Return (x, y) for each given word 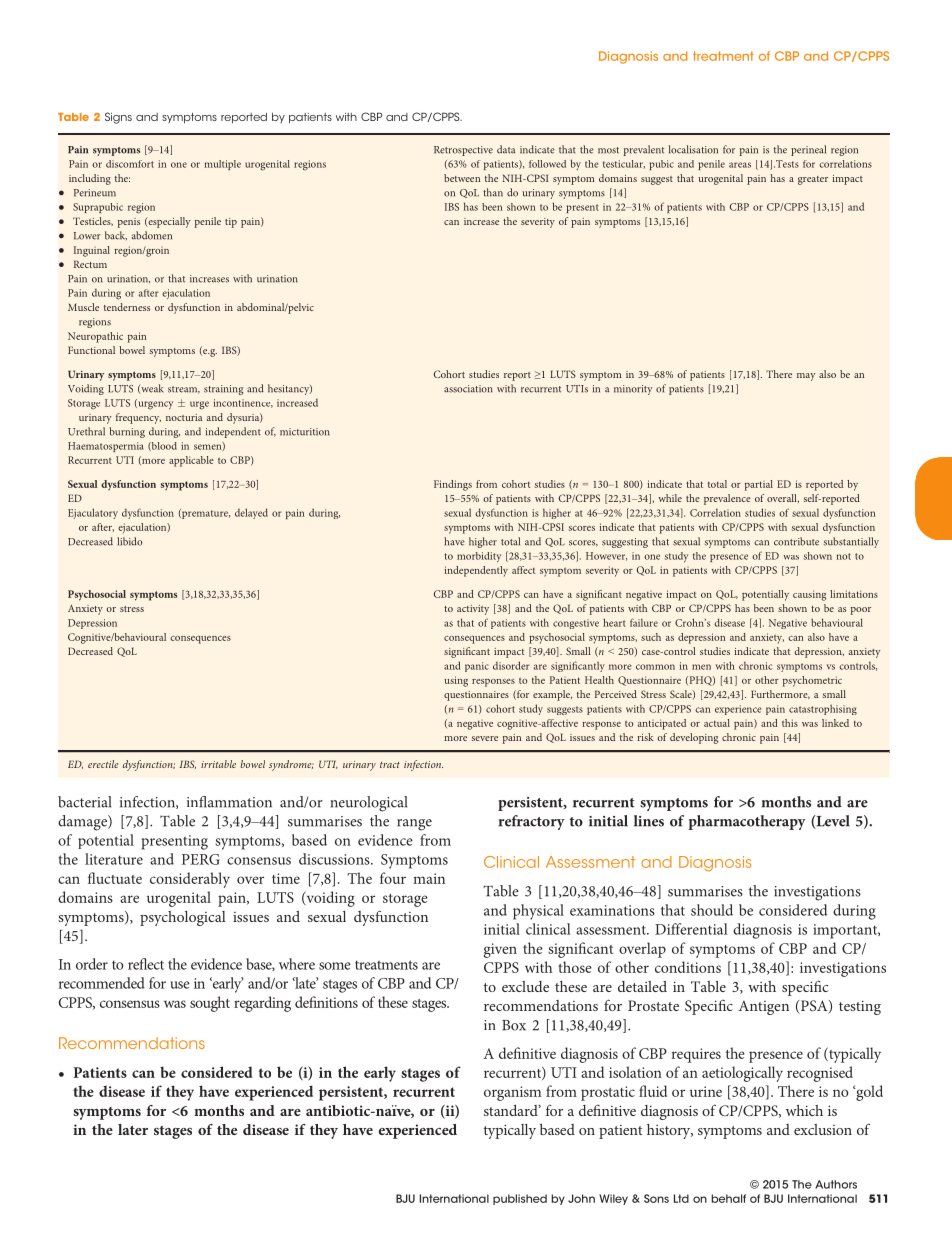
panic (477, 667)
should (712, 910)
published (520, 1199)
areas (740, 165)
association (468, 389)
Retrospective (463, 151)
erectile (103, 764)
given (500, 950)
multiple (222, 165)
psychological (183, 918)
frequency (138, 418)
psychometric (812, 681)
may (806, 377)
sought (210, 1004)
